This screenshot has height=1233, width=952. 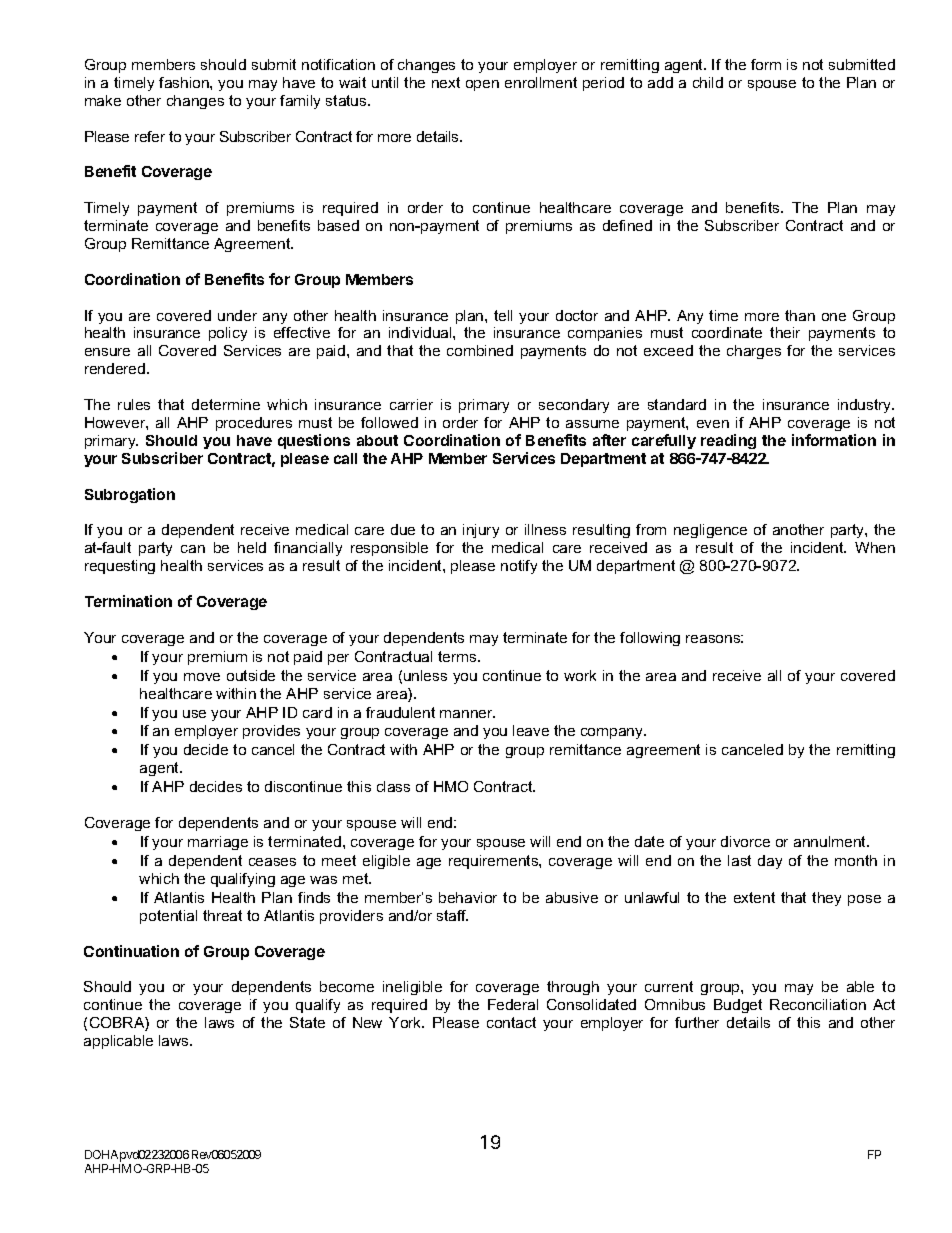 I want to click on Continuation, so click(x=131, y=951).
